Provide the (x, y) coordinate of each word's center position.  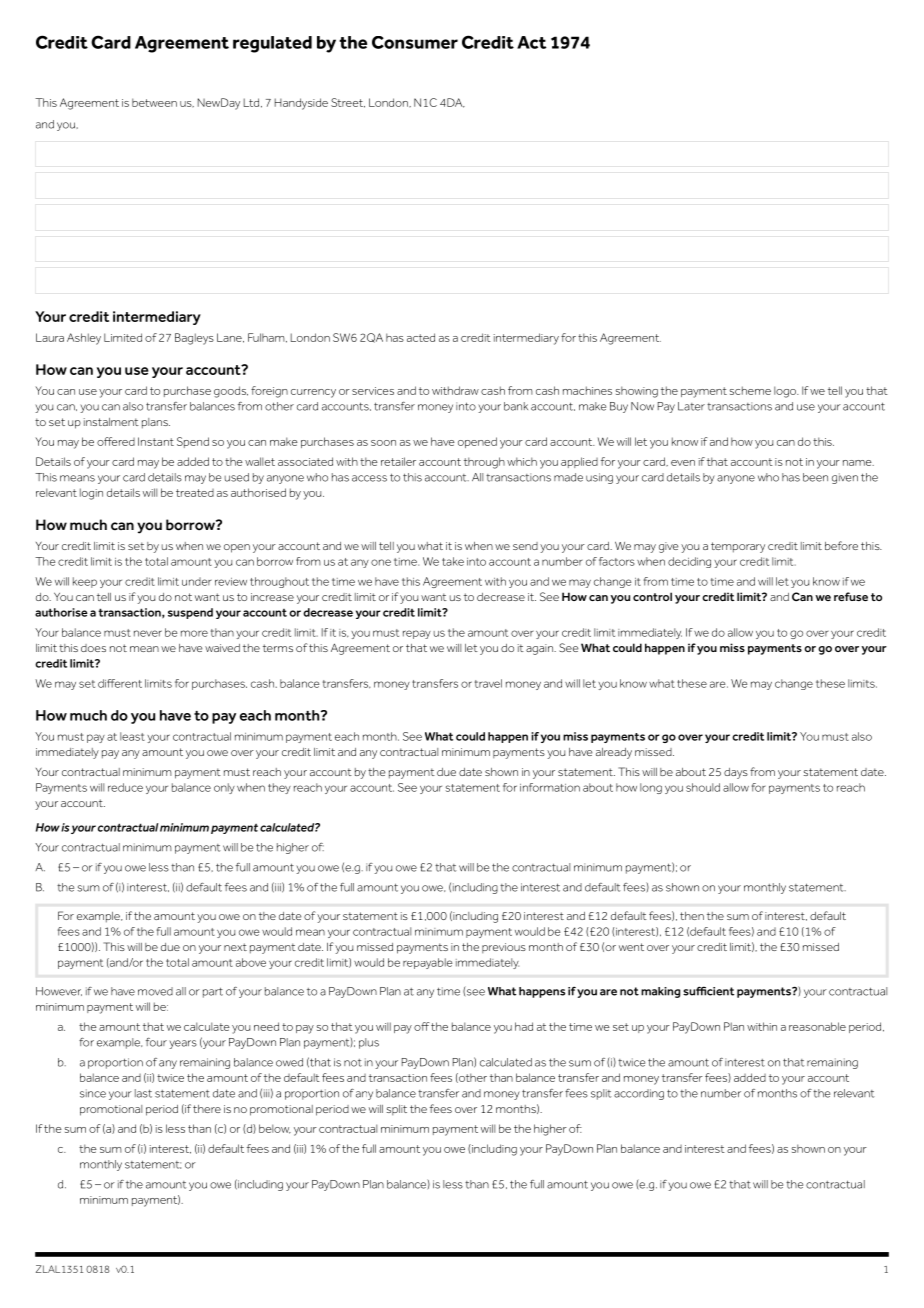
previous (504, 948)
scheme (750, 390)
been (815, 477)
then (692, 916)
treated (195, 493)
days (736, 773)
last (143, 1093)
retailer (398, 461)
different (120, 683)
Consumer (415, 42)
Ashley (84, 339)
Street (348, 103)
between (154, 102)
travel (488, 683)
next (235, 947)
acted (421, 337)
